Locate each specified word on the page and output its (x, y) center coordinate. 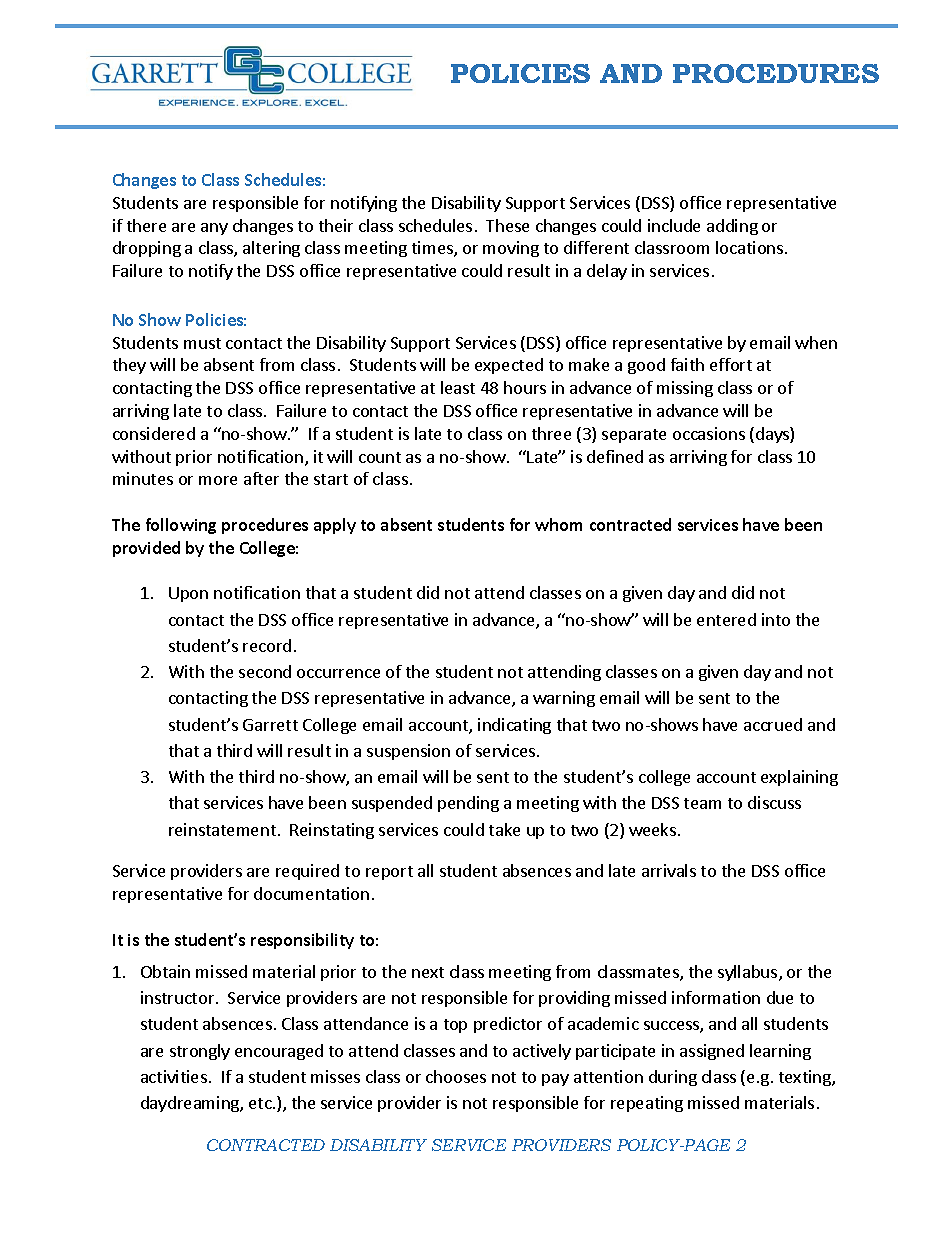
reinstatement (222, 829)
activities (174, 1076)
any (214, 229)
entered (726, 619)
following (181, 526)
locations (751, 247)
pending (468, 804)
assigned (712, 1052)
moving (511, 249)
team (702, 803)
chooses (456, 1076)
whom (558, 524)
